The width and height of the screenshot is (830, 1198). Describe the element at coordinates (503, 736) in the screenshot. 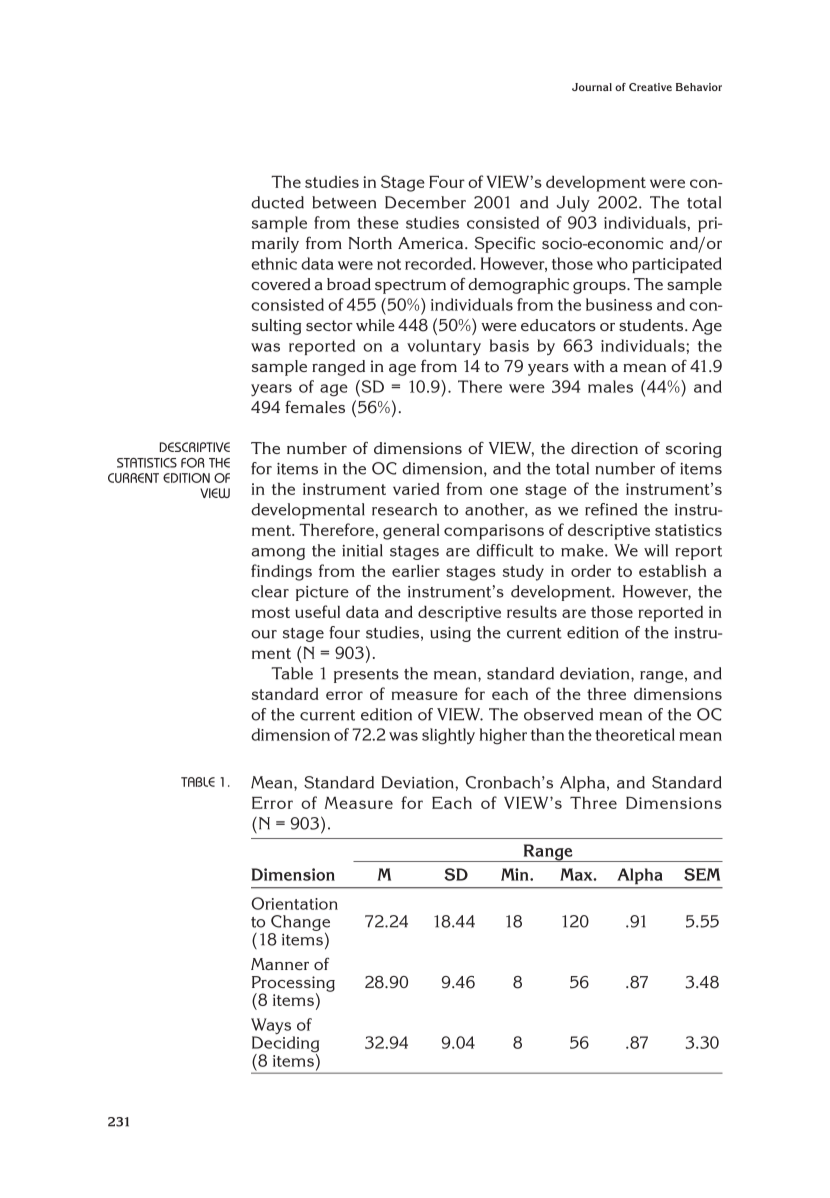

I see `higher` at that location.
